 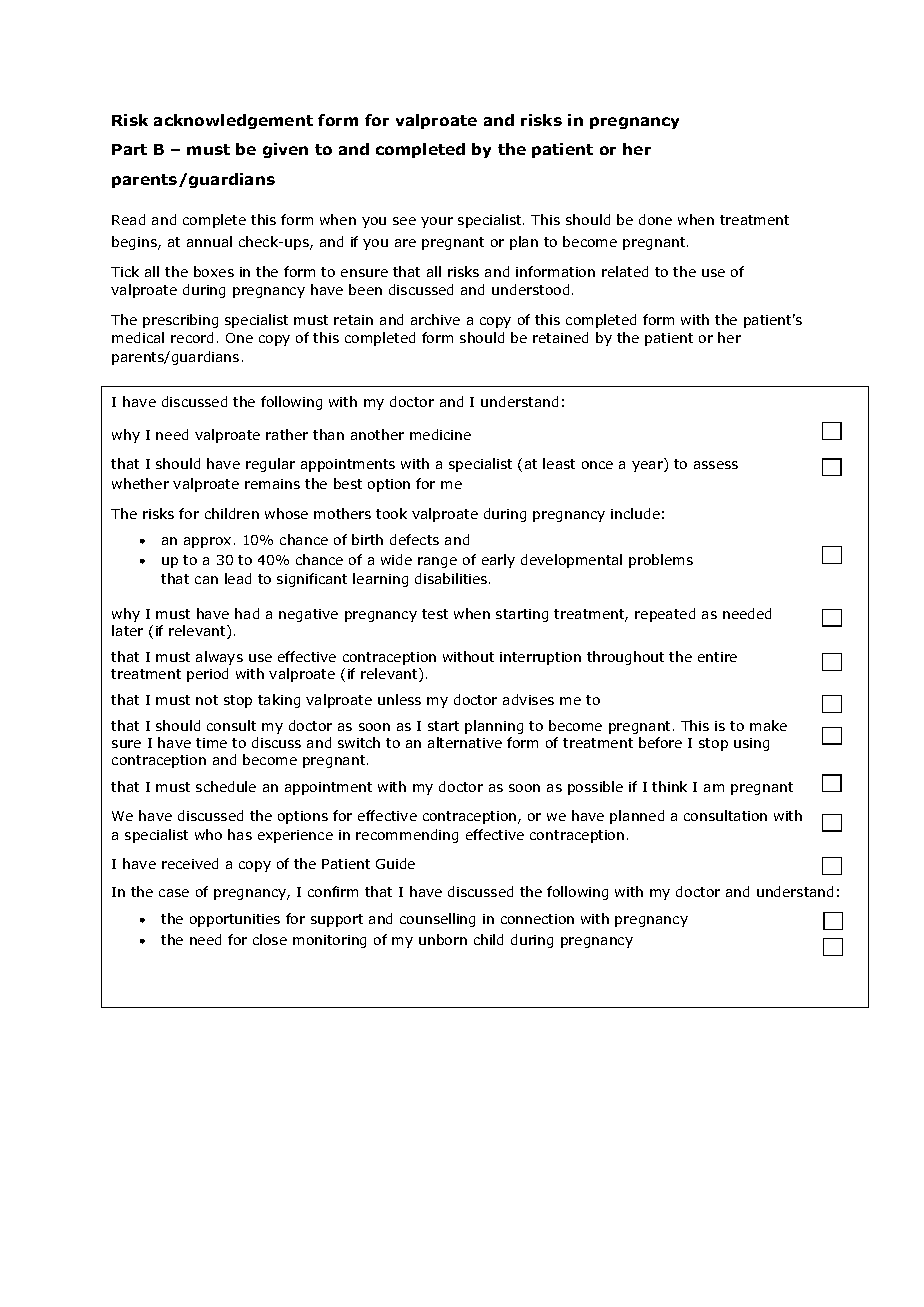 I want to click on opportunities, so click(x=235, y=920).
